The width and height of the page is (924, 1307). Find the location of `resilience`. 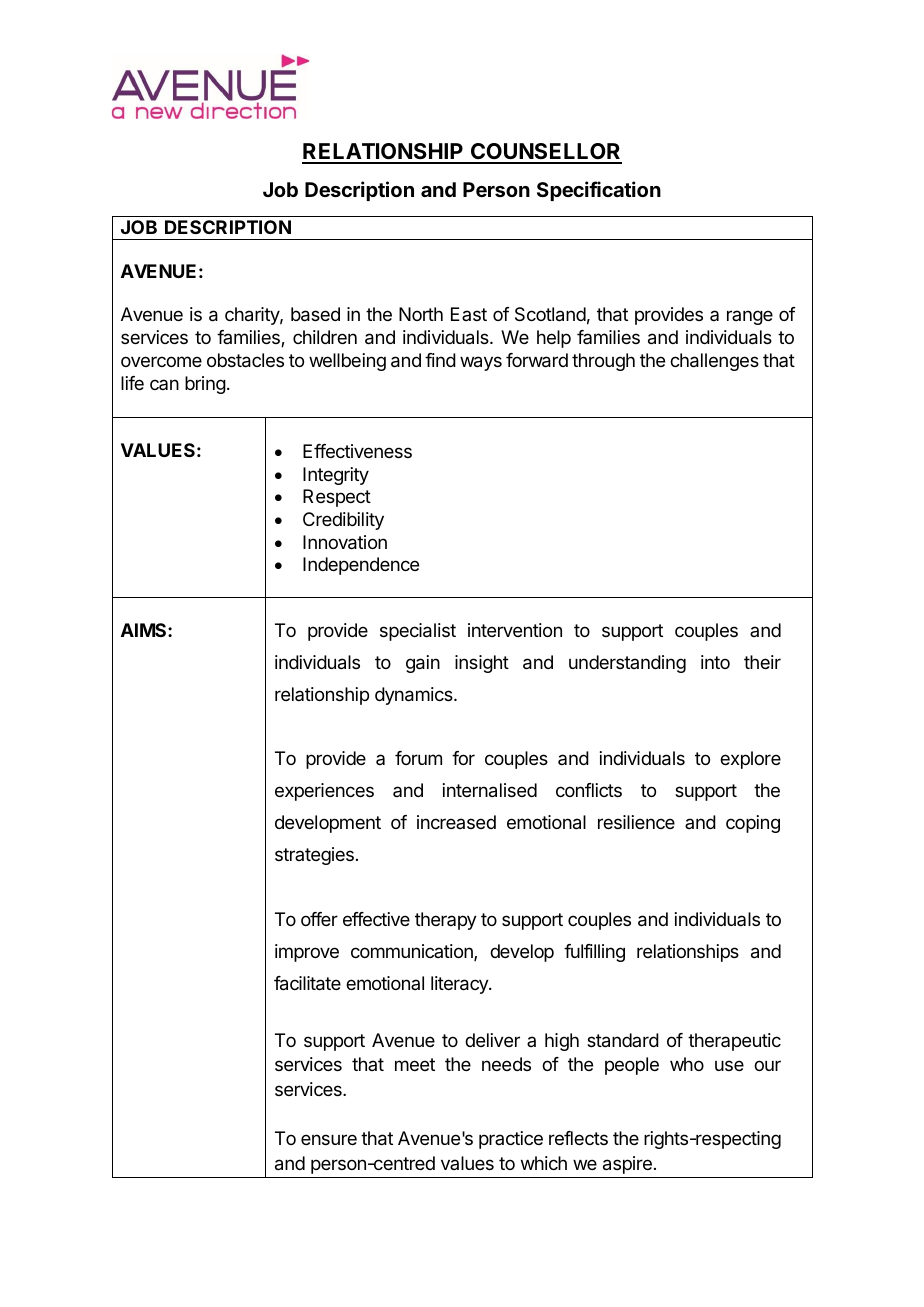

resilience is located at coordinates (636, 822).
